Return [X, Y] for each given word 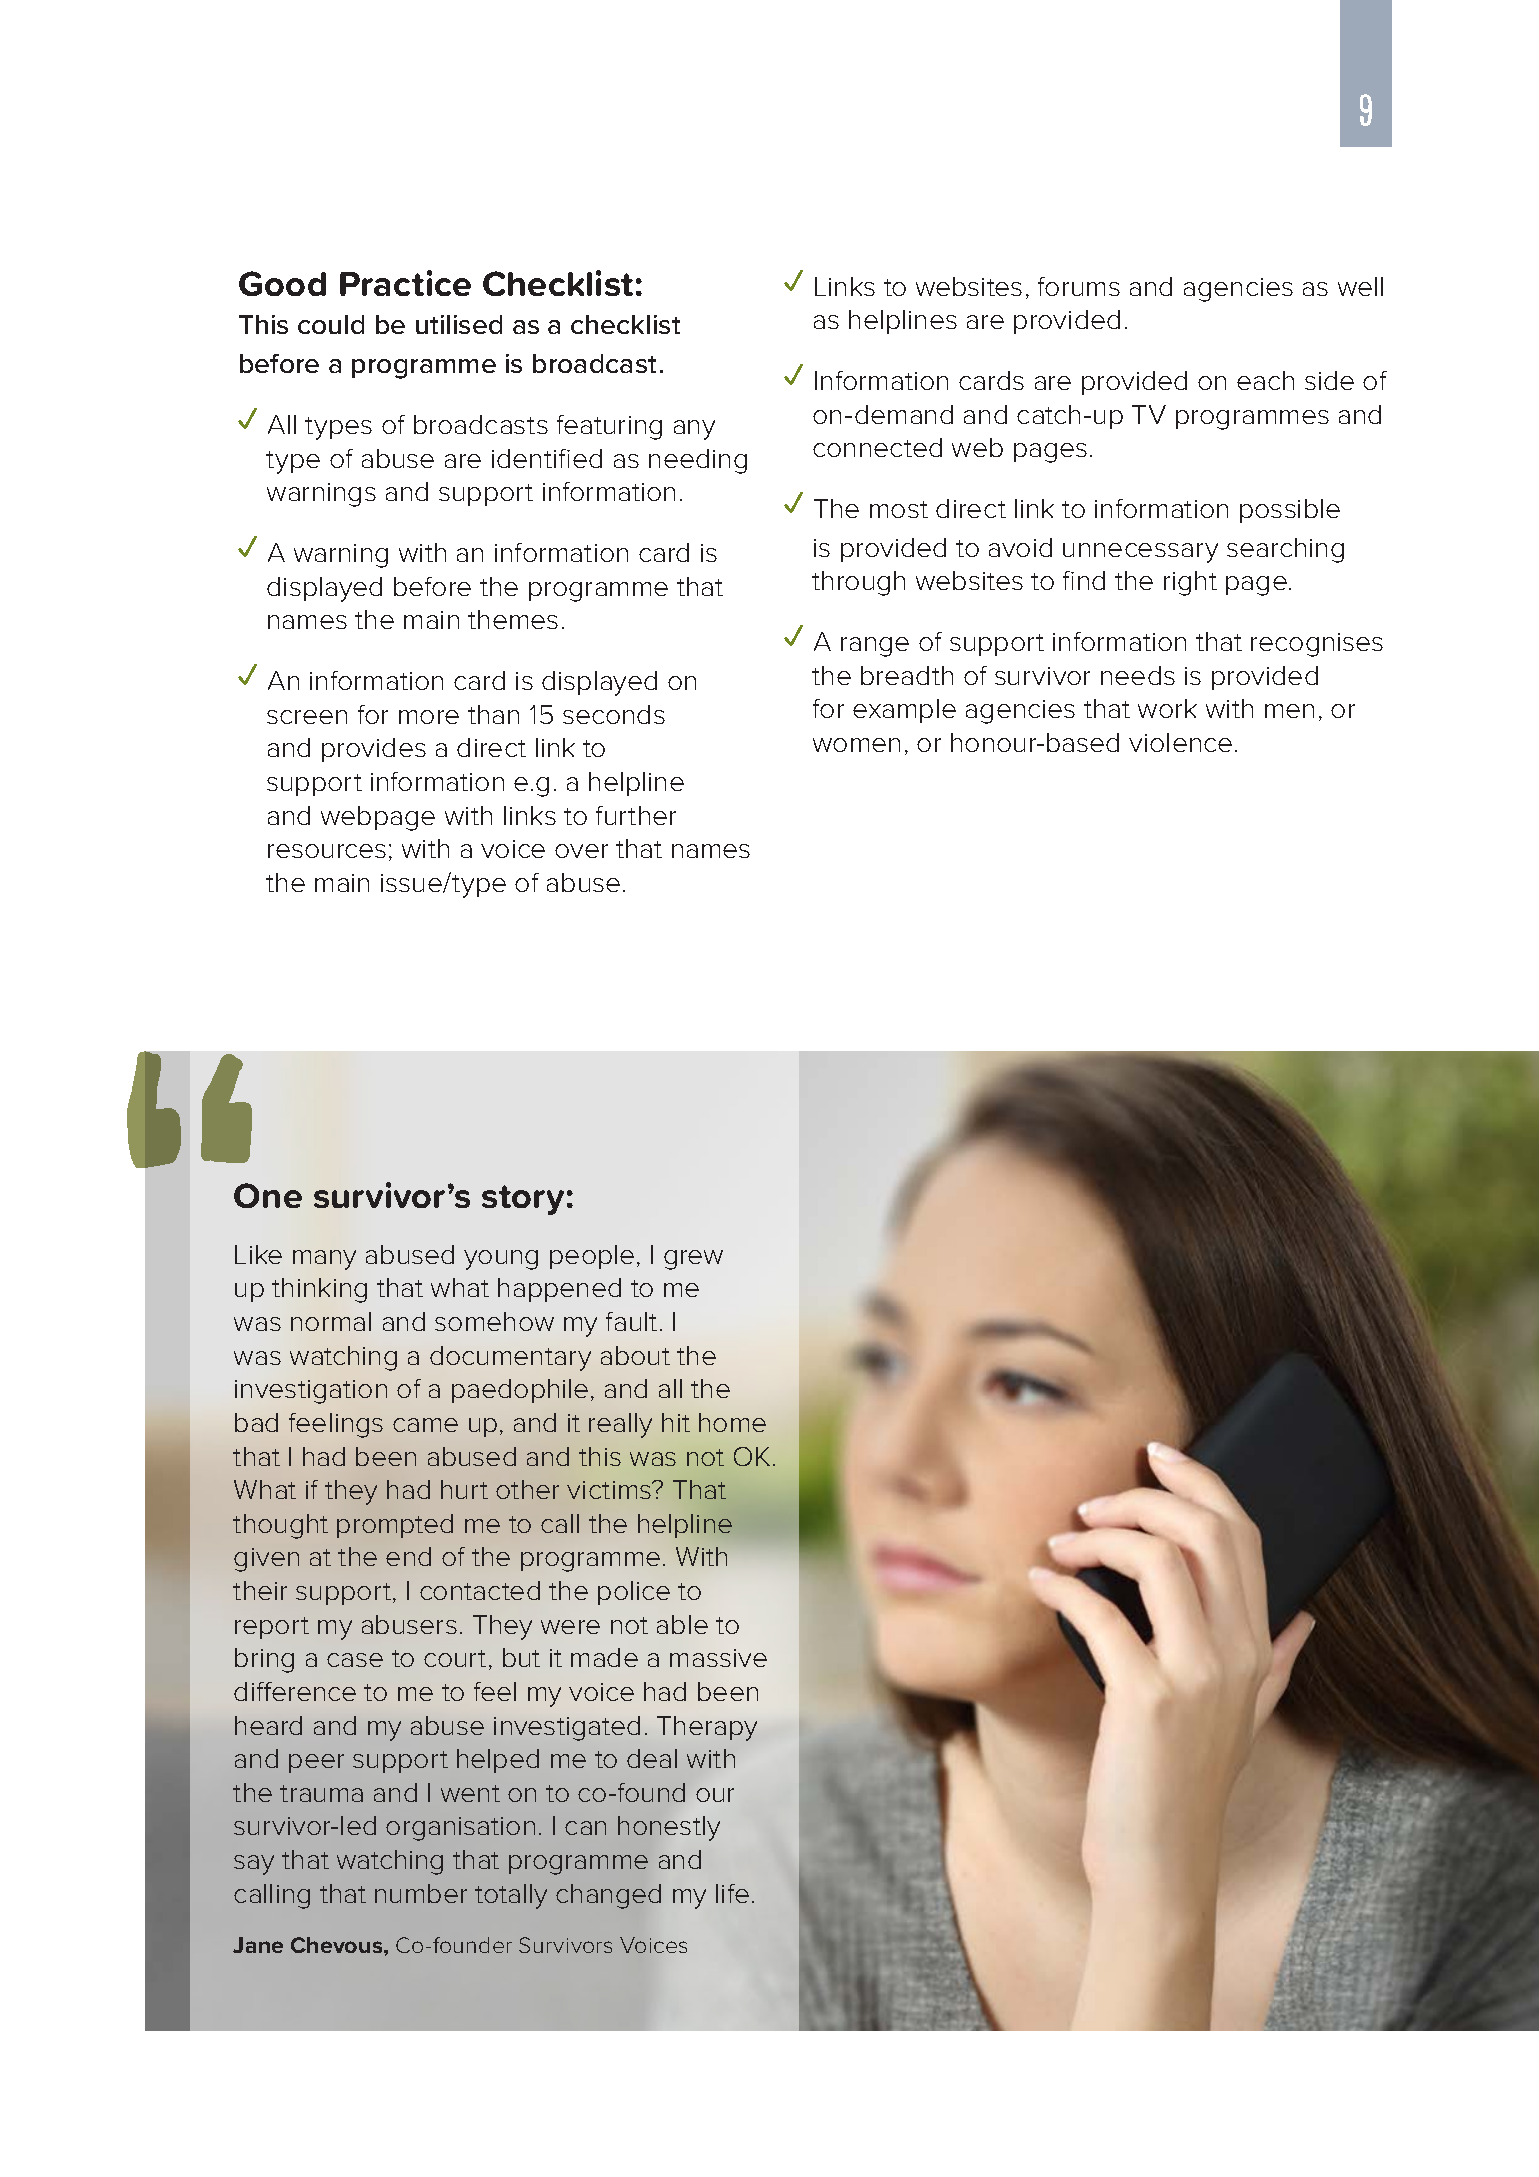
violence [1180, 742]
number [421, 1893]
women [856, 745]
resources [327, 851]
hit [676, 1422]
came [425, 1425]
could [331, 324]
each [1265, 380]
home [732, 1422]
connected [877, 447]
